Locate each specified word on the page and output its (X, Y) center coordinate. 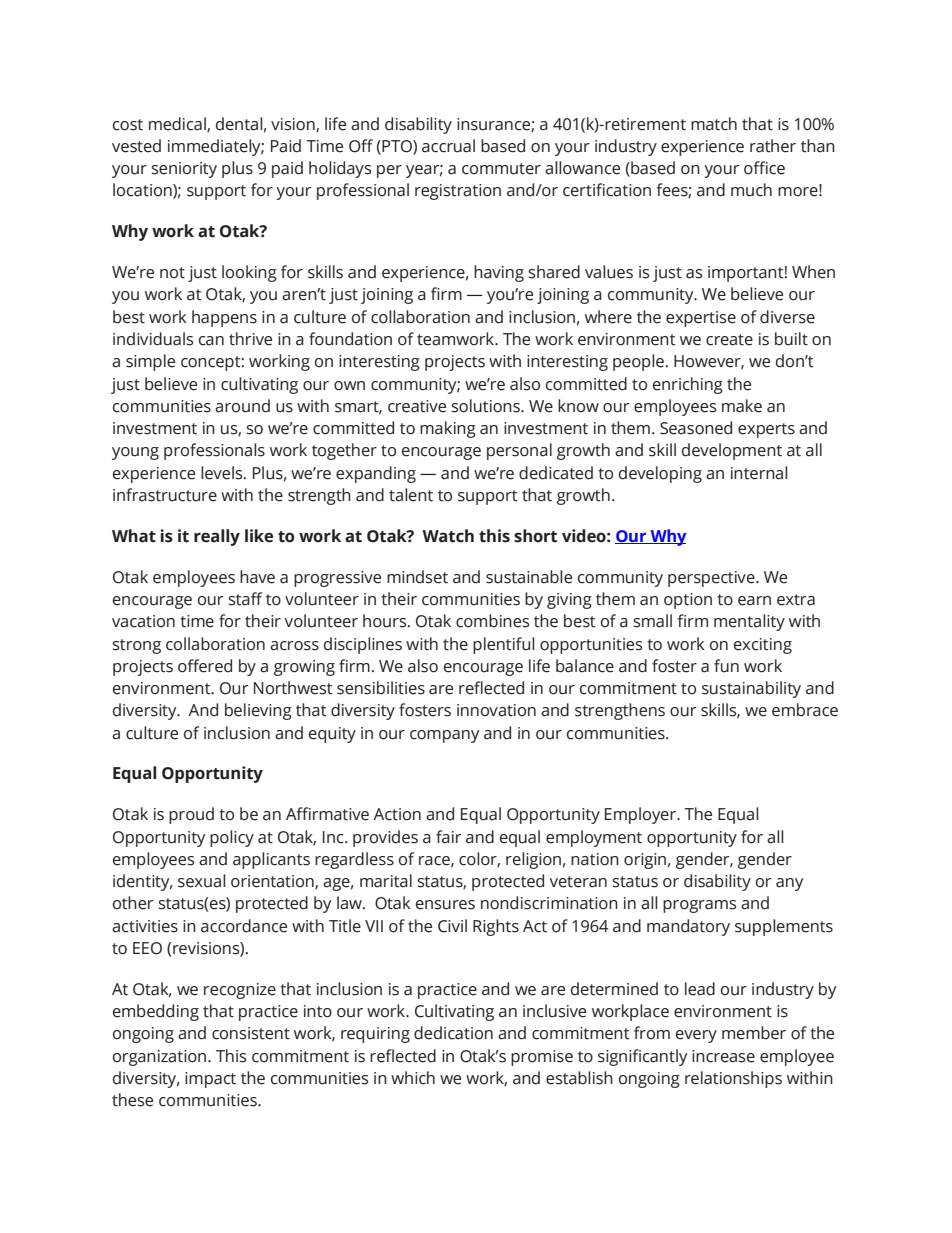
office (764, 168)
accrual (448, 146)
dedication (453, 1033)
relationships (733, 1079)
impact (210, 1080)
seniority (184, 170)
